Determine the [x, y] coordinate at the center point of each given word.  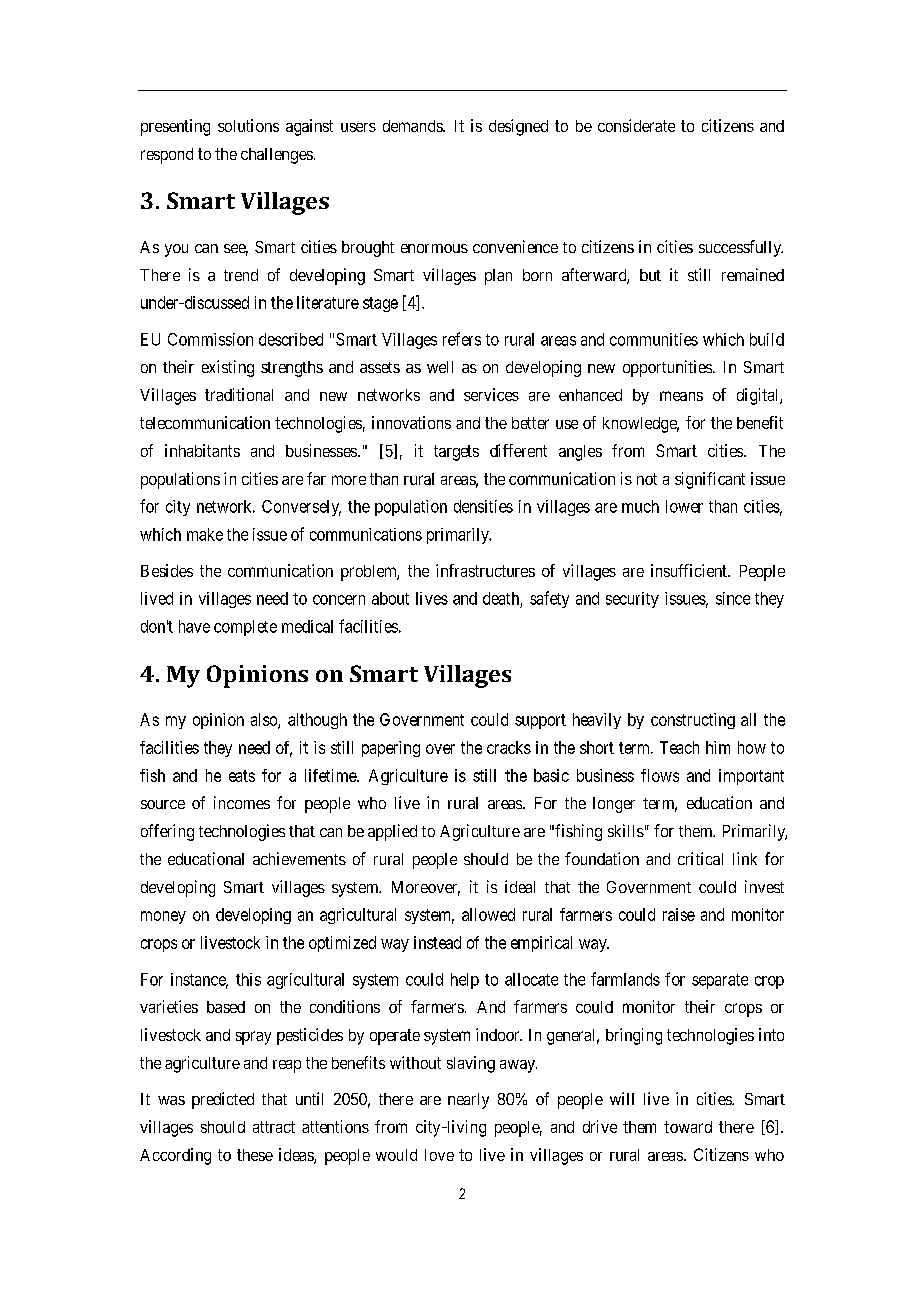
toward [688, 1127]
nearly [468, 1101]
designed [518, 127]
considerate [636, 125]
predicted [223, 1100]
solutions [248, 125]
